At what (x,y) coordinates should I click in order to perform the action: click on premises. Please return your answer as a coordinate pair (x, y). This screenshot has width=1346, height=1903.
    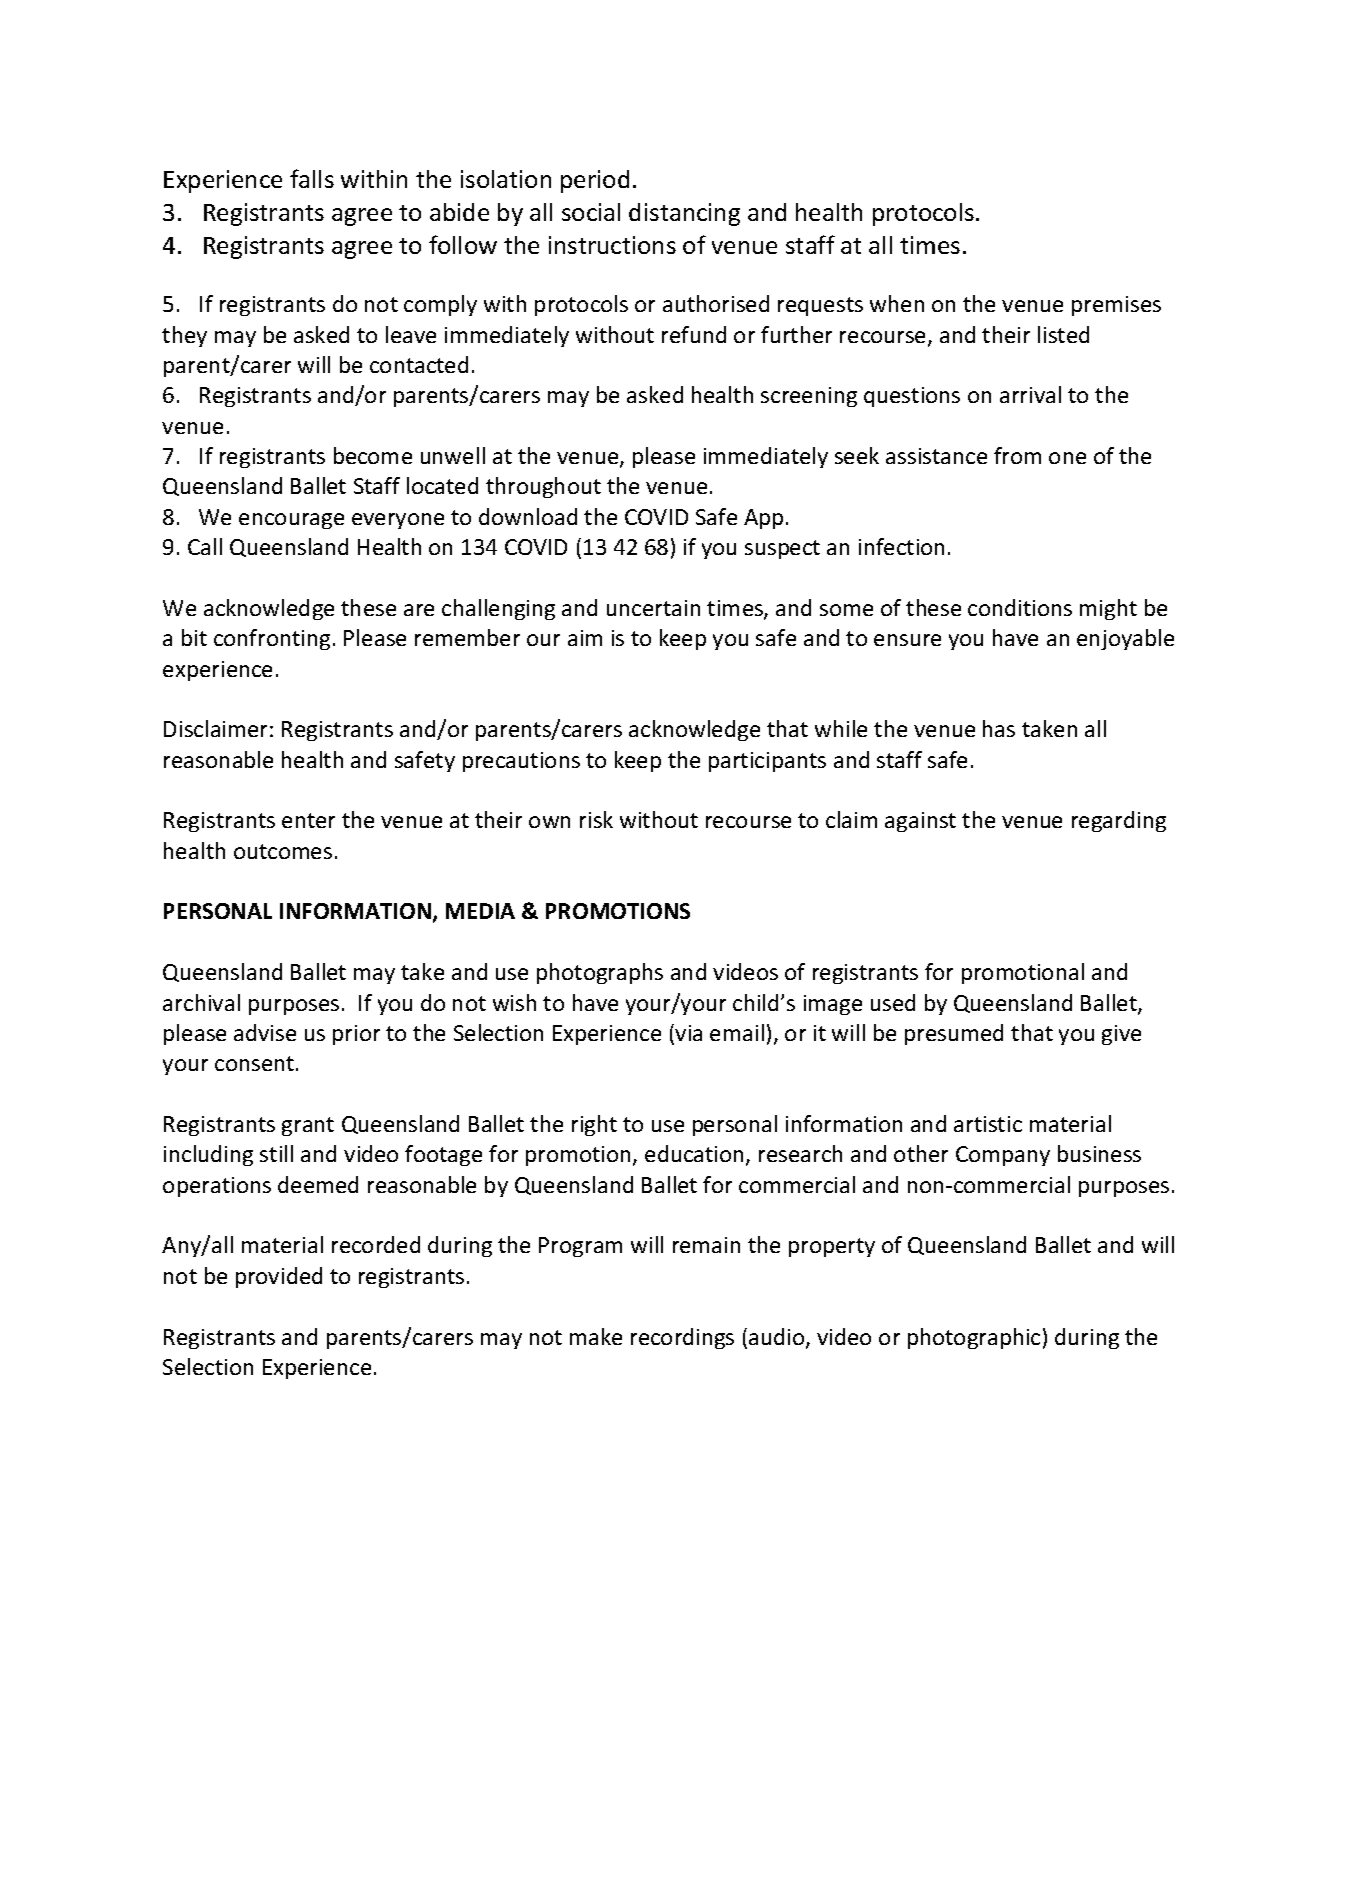
    Looking at the image, I should click on (1116, 306).
